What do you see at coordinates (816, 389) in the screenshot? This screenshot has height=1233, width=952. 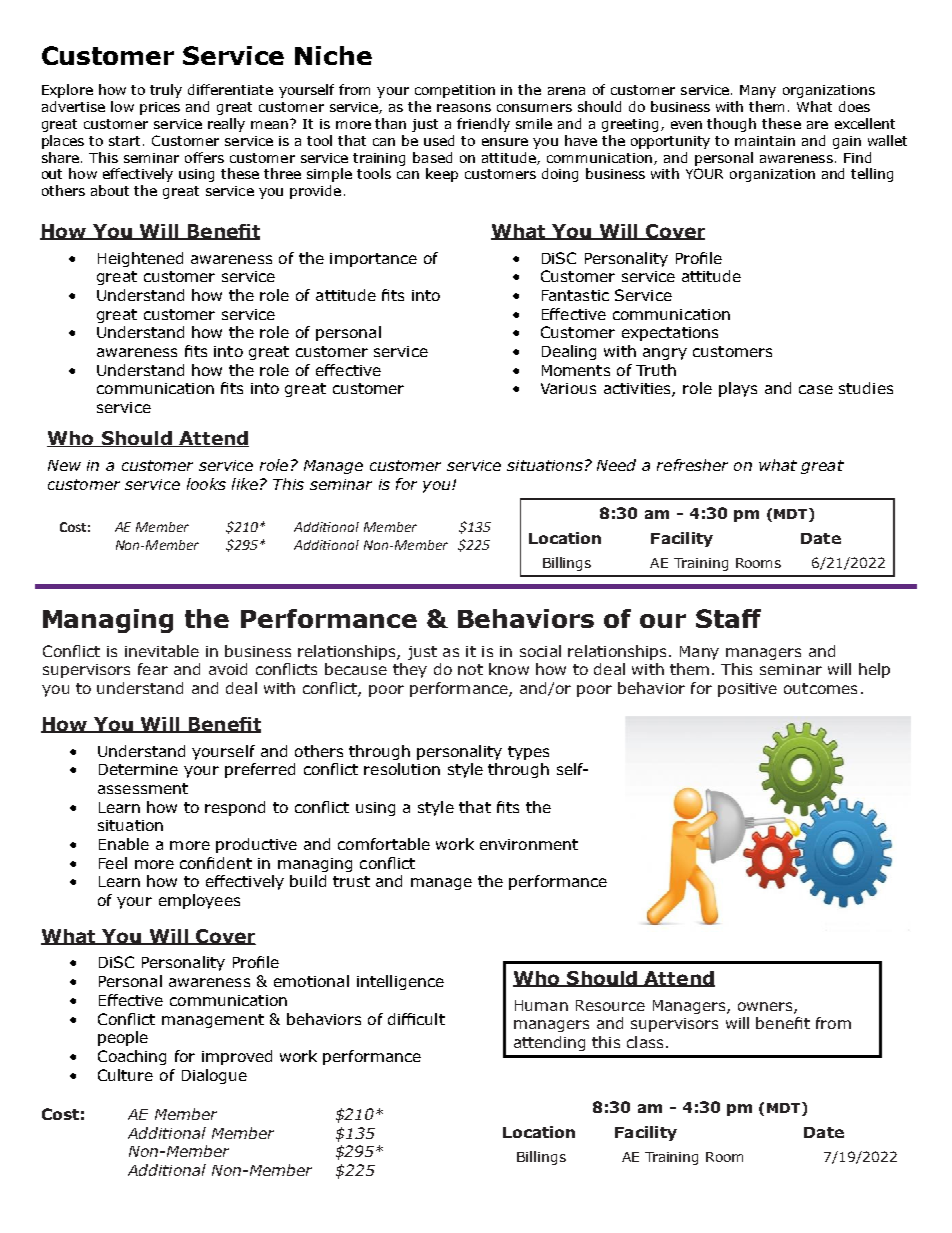 I see `case` at bounding box center [816, 389].
